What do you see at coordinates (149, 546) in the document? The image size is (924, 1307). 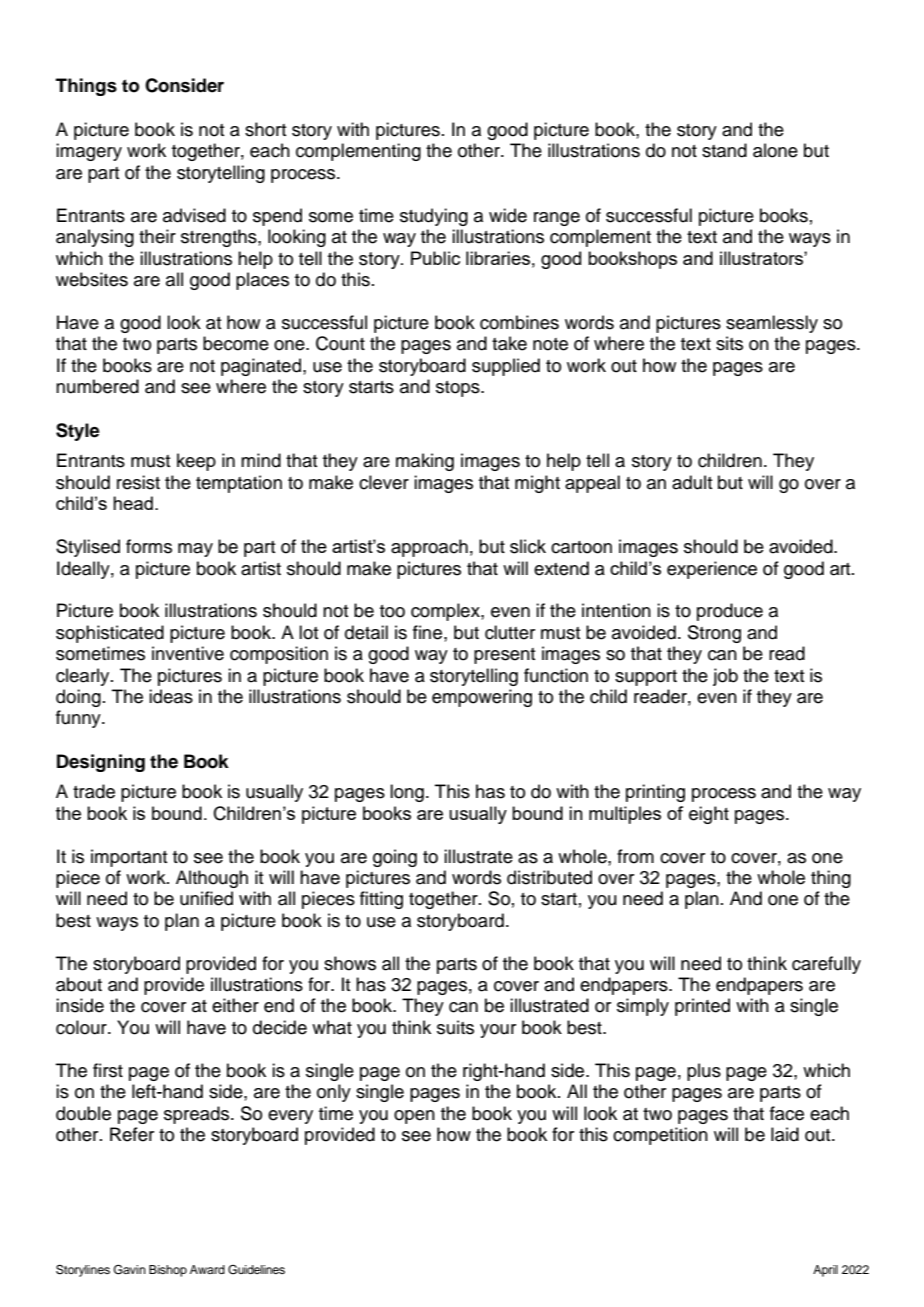 I see `forms` at bounding box center [149, 546].
